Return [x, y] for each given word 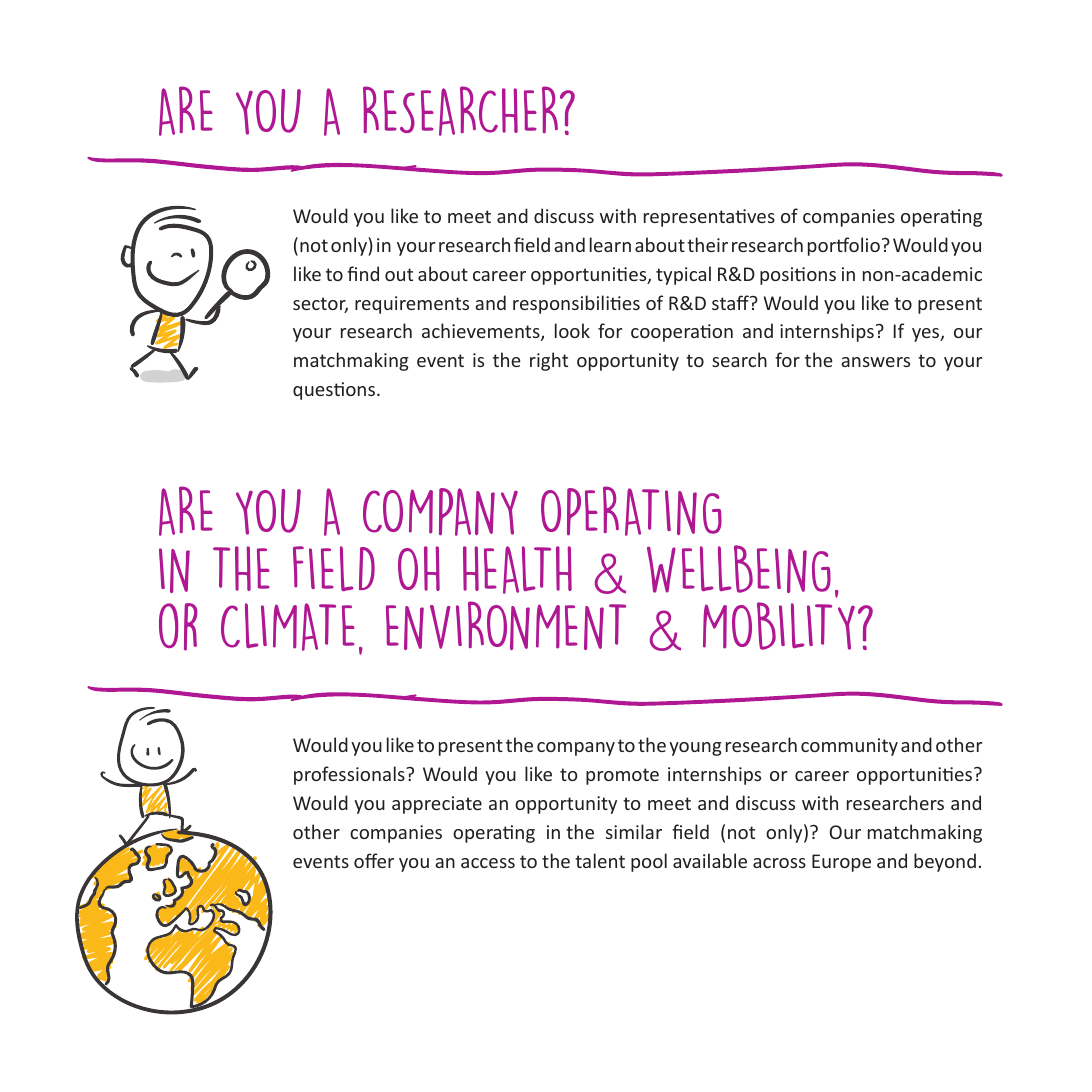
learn [610, 244]
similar [634, 831]
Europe [841, 863]
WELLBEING [739, 569]
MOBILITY [779, 626]
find [363, 273]
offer [374, 860]
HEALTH [517, 570]
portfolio [844, 246]
